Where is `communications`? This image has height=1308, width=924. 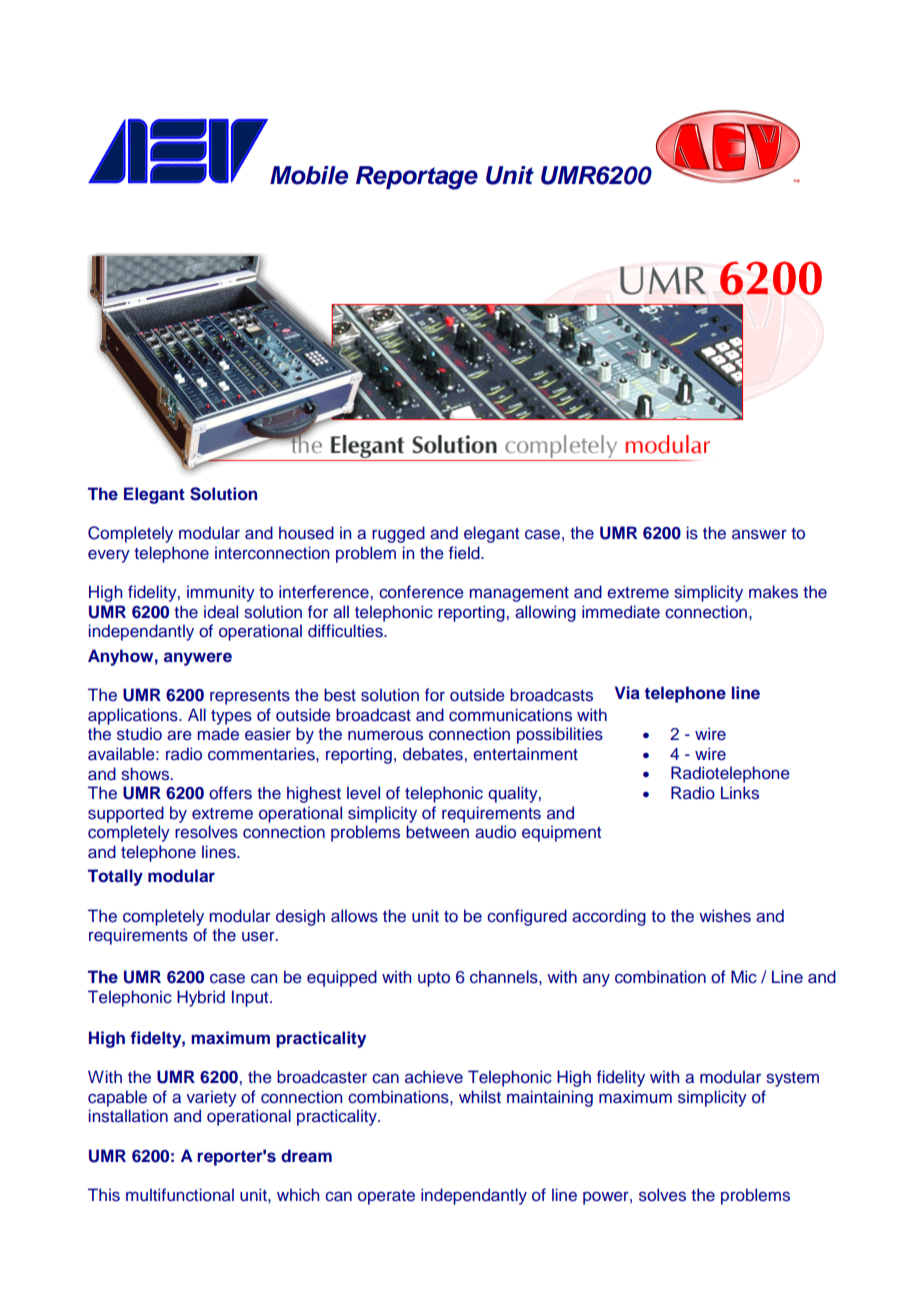
communications is located at coordinates (510, 715).
